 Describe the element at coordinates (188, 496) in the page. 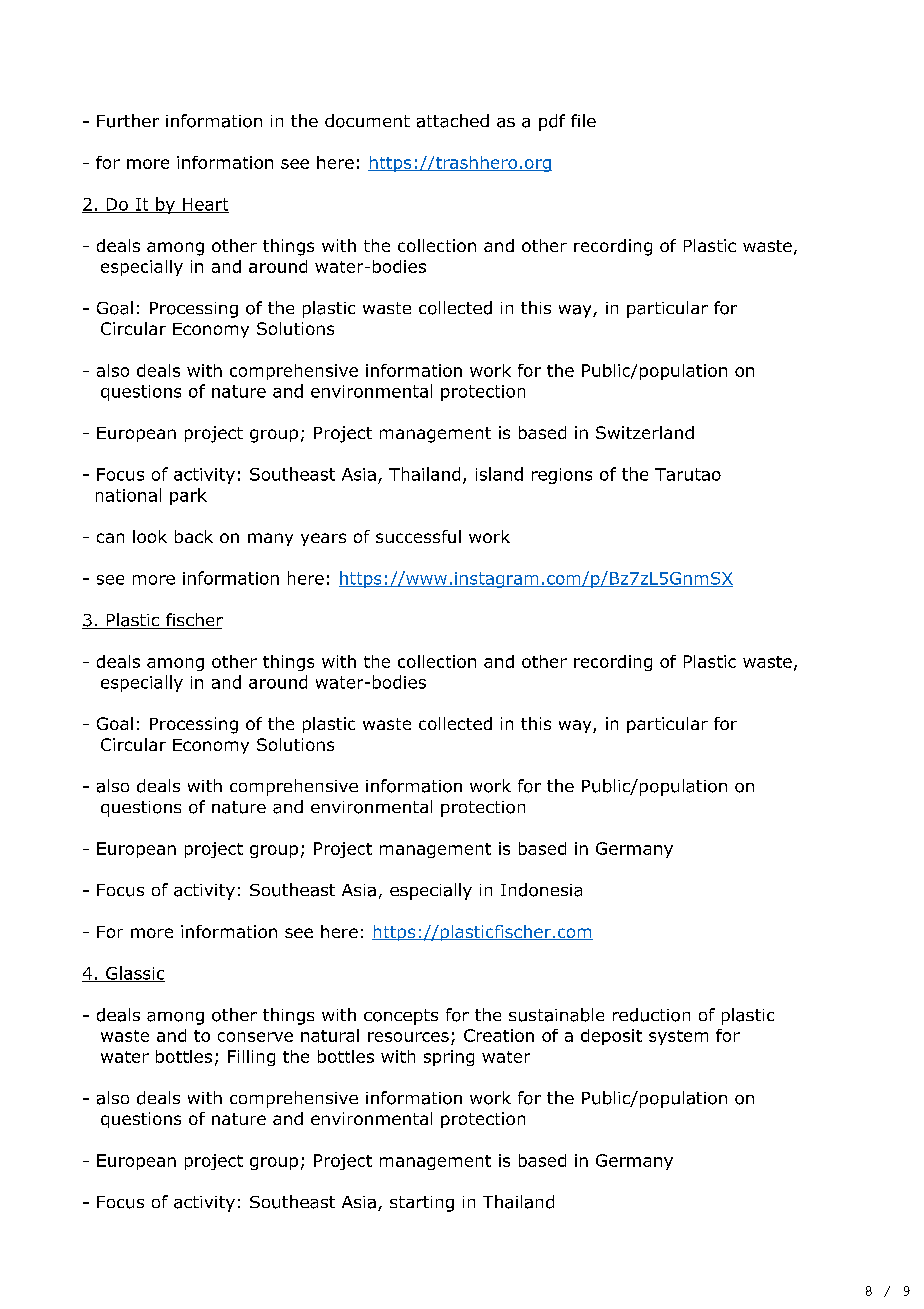

I see `park` at that location.
